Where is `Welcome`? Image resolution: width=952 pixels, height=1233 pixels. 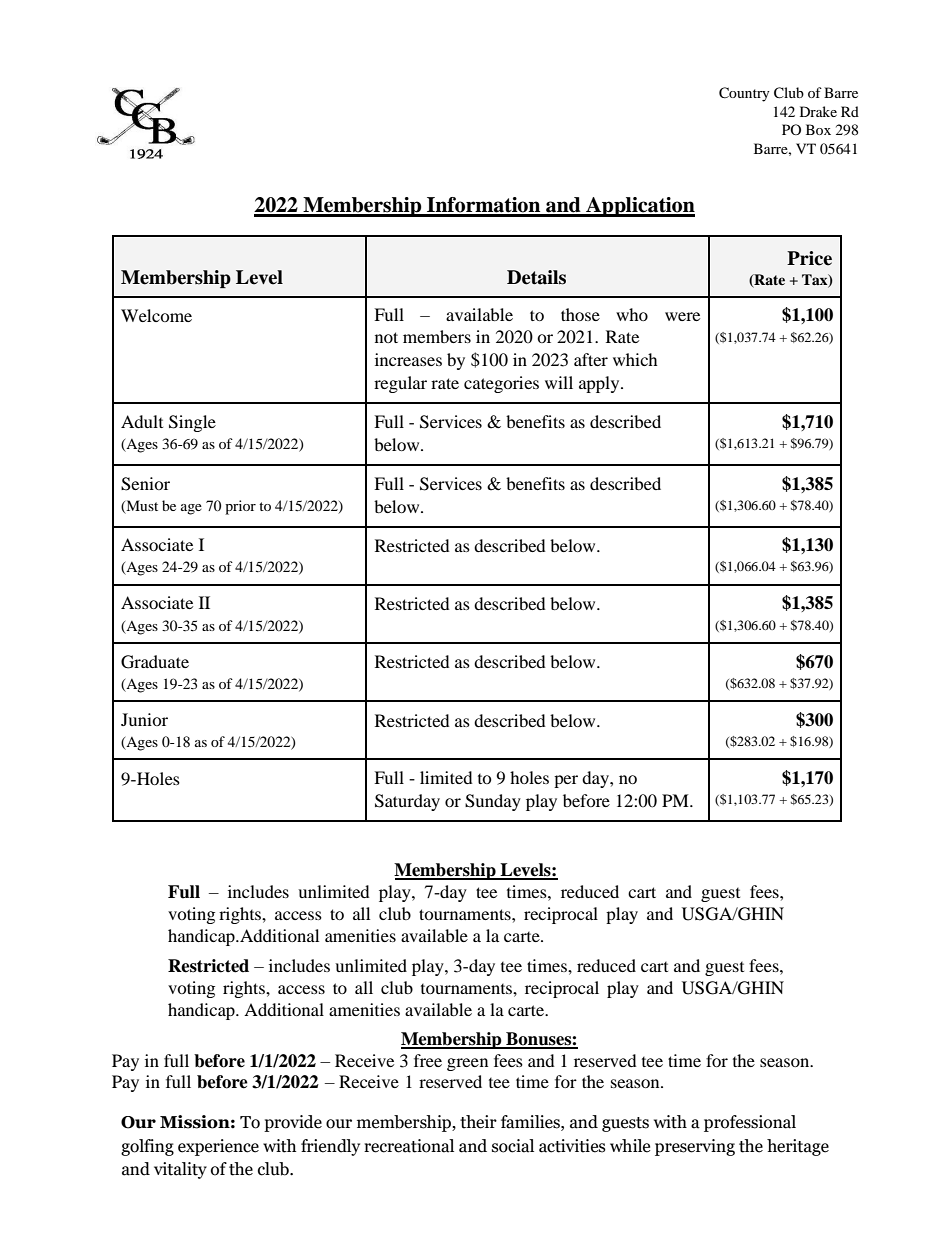 Welcome is located at coordinates (156, 315).
